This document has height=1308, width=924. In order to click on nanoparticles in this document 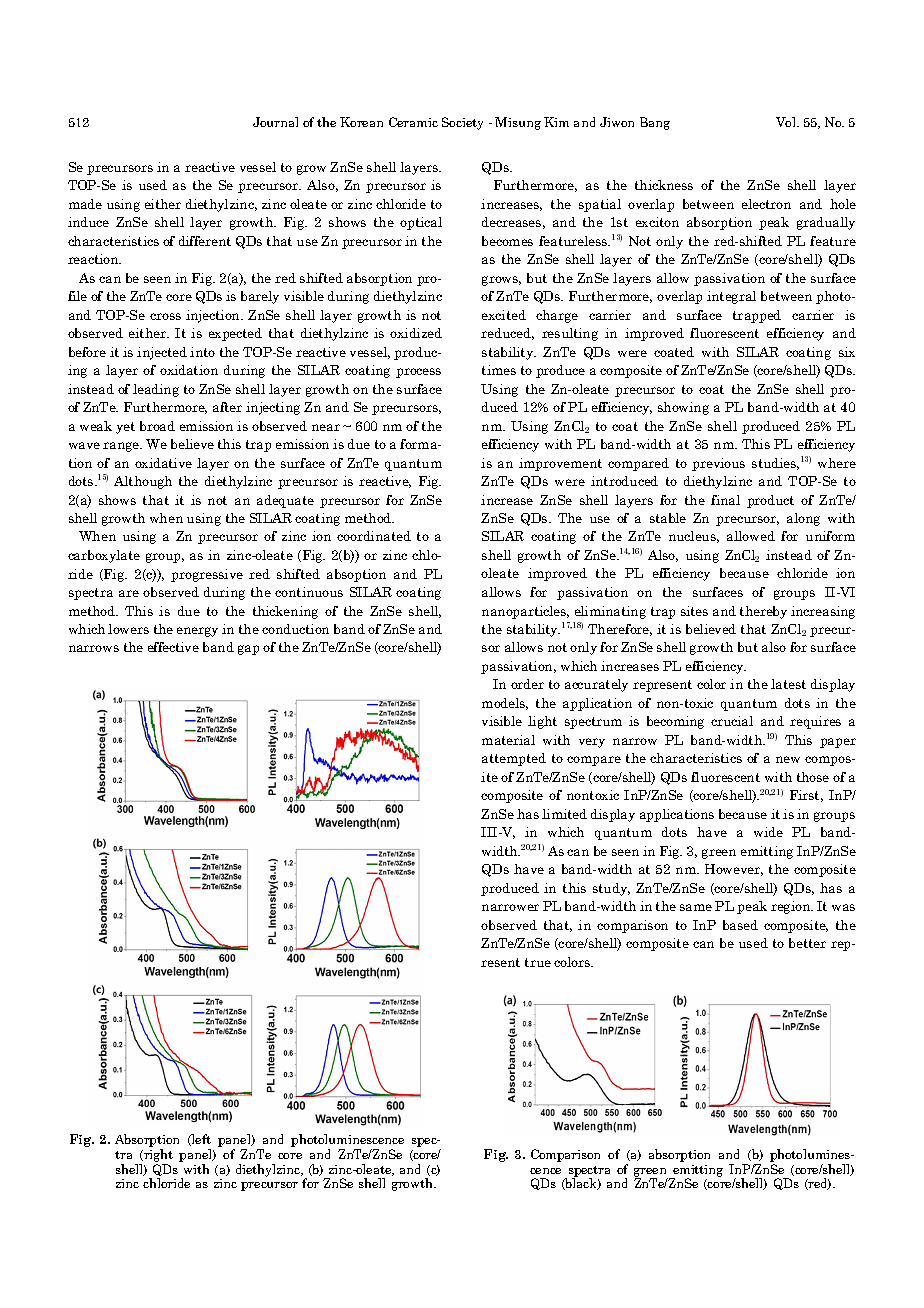, I will do `click(525, 612)`.
